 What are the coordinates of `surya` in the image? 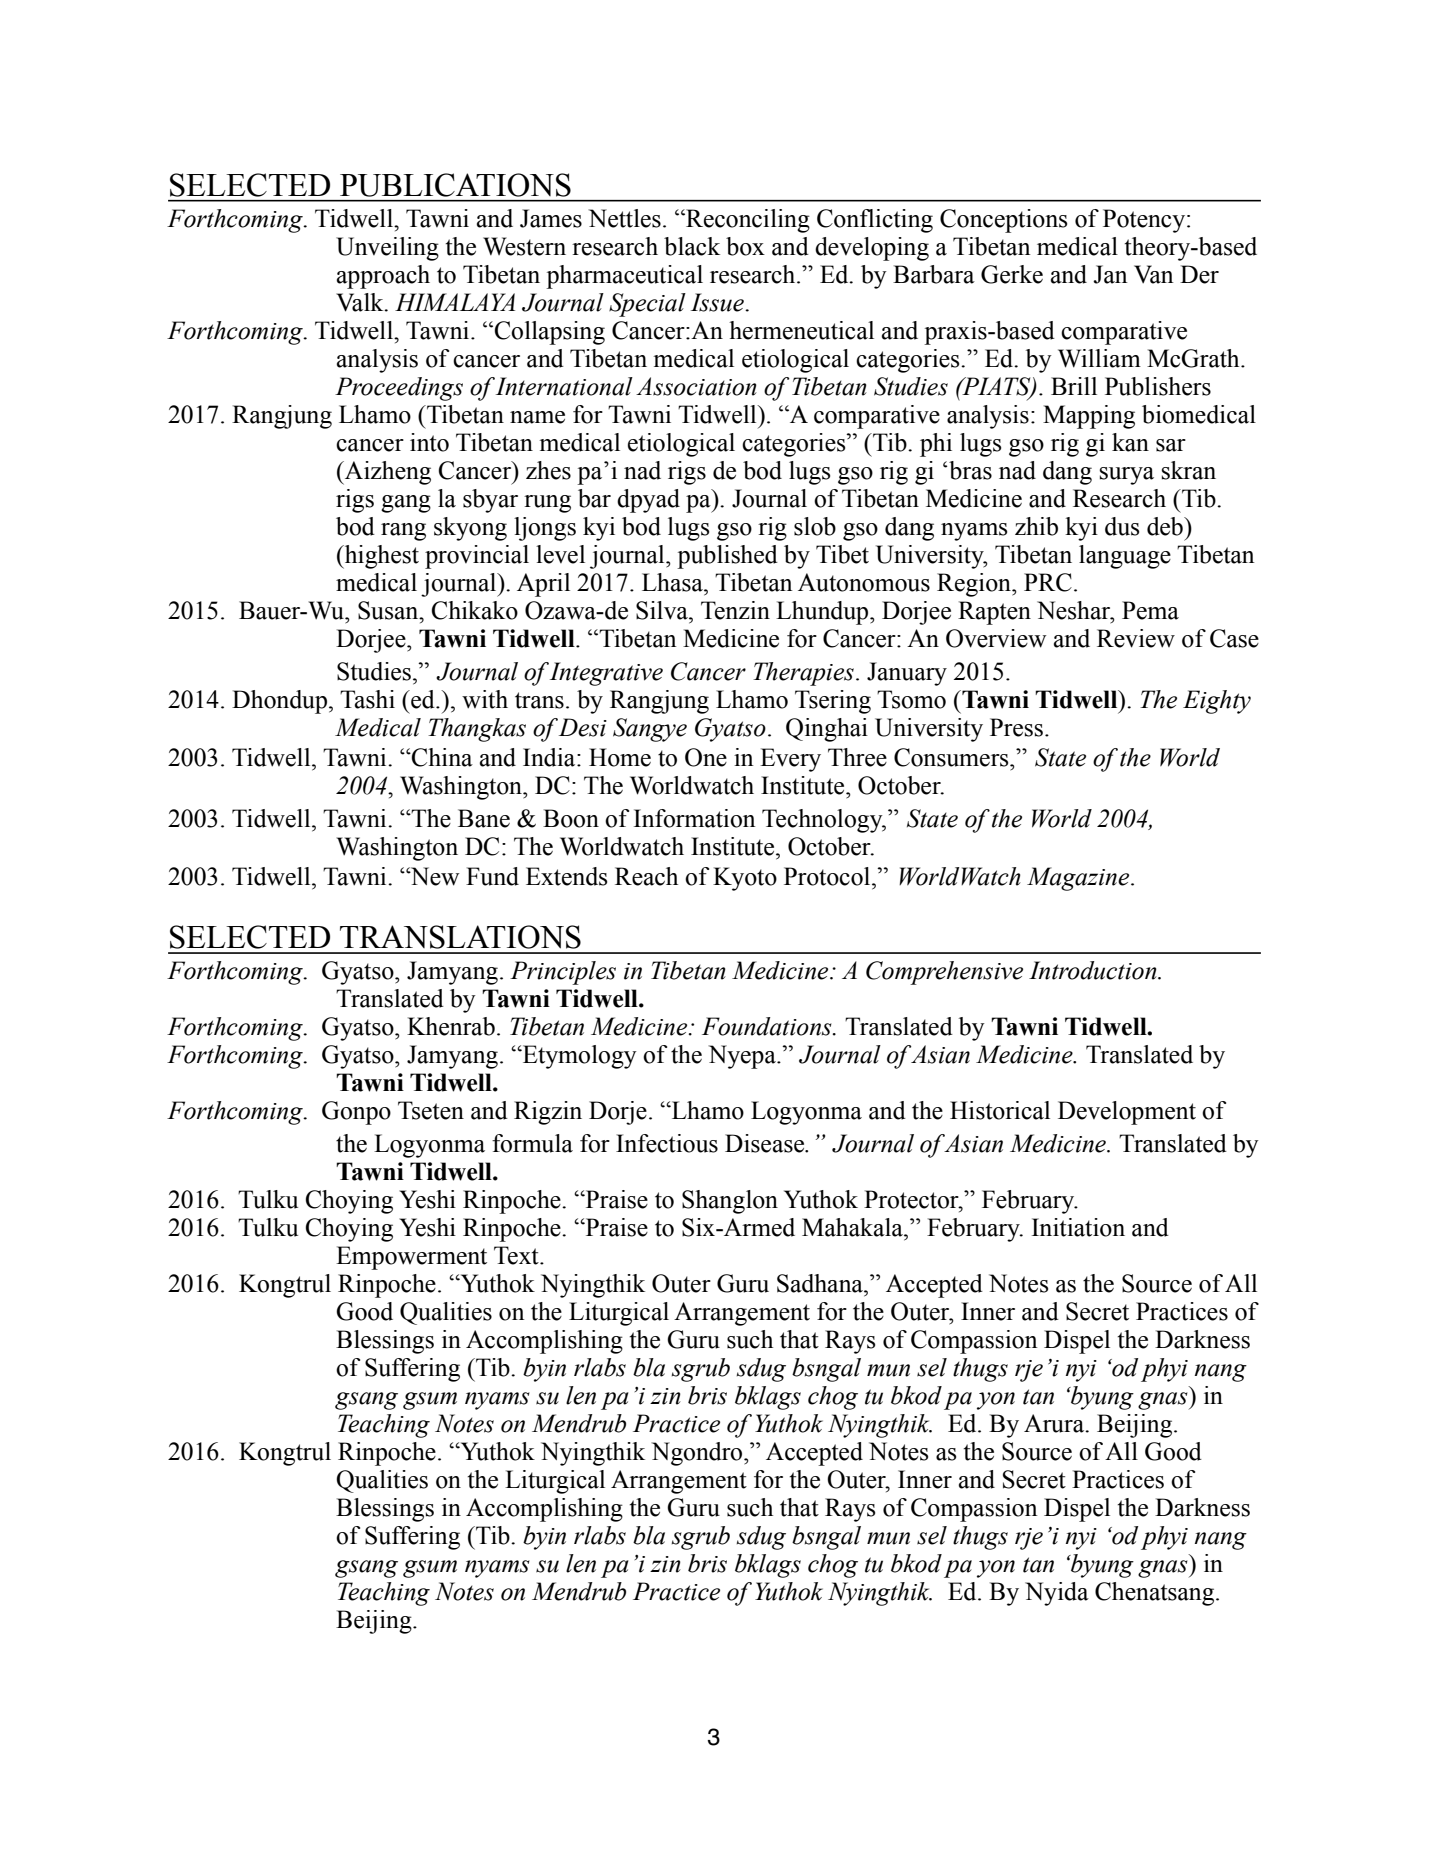 It's located at (1127, 476).
